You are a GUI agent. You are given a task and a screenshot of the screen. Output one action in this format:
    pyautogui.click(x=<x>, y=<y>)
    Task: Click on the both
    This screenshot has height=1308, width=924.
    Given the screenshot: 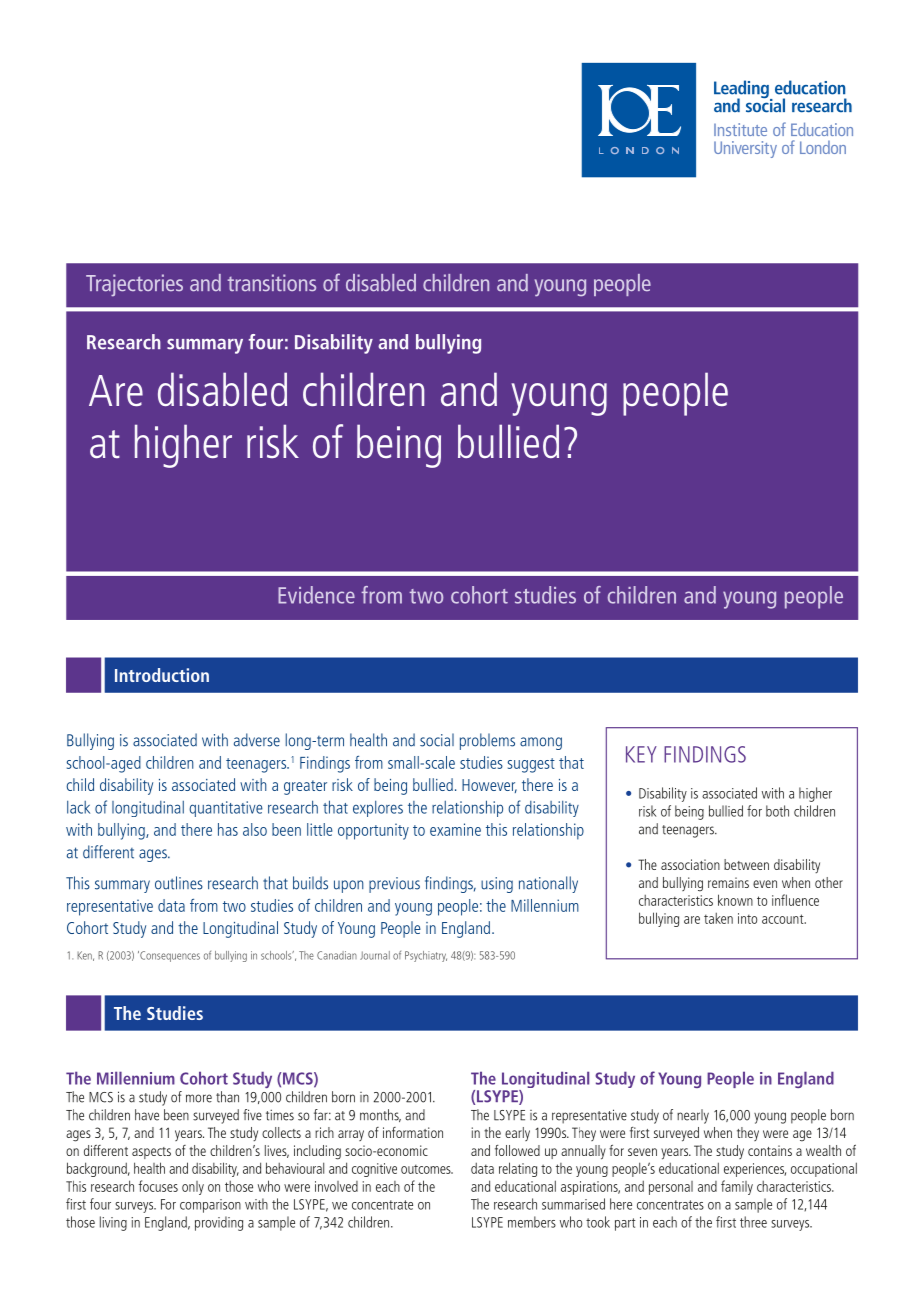 What is the action you would take?
    pyautogui.click(x=777, y=811)
